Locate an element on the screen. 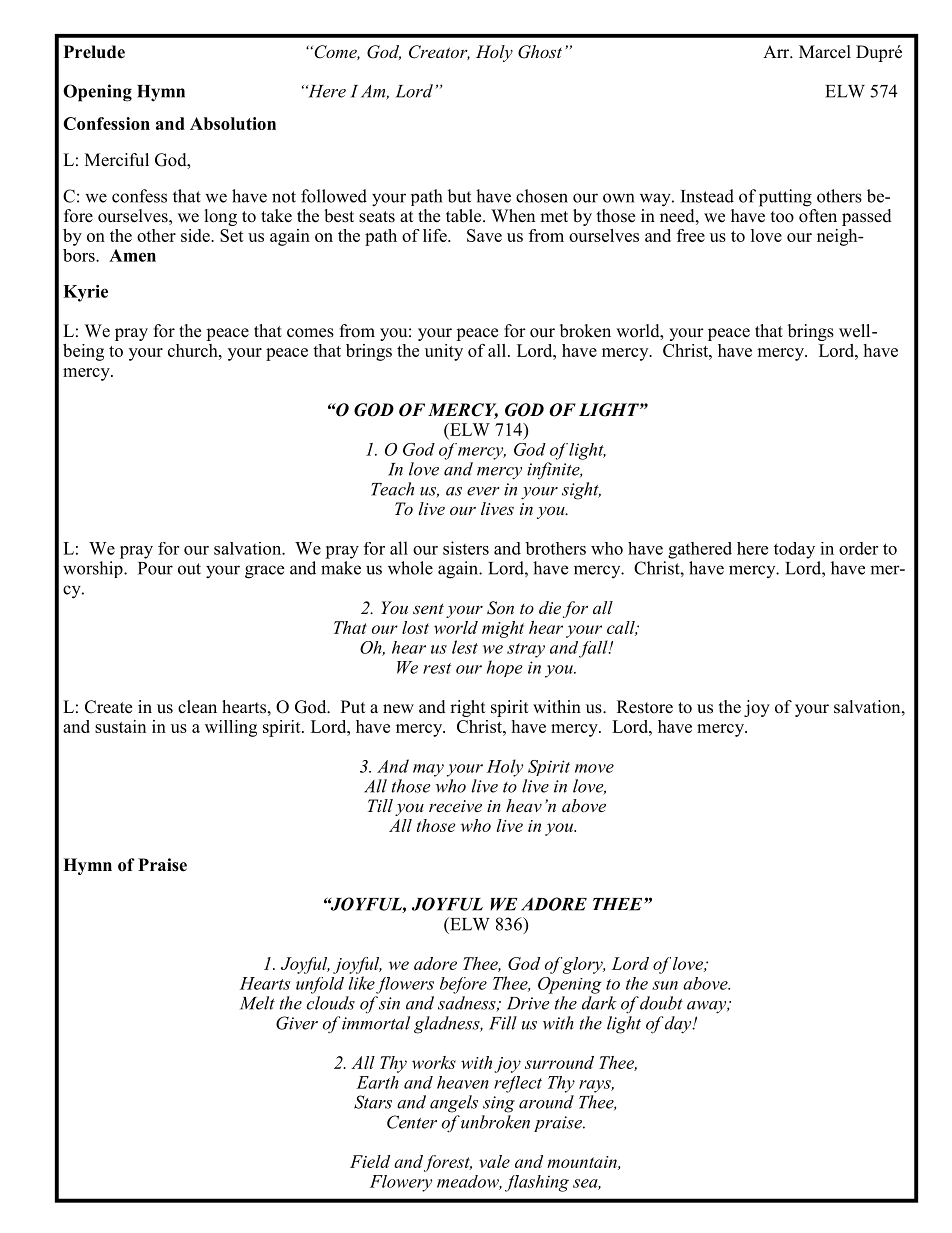 This screenshot has width=952, height=1233. receive is located at coordinates (455, 806).
